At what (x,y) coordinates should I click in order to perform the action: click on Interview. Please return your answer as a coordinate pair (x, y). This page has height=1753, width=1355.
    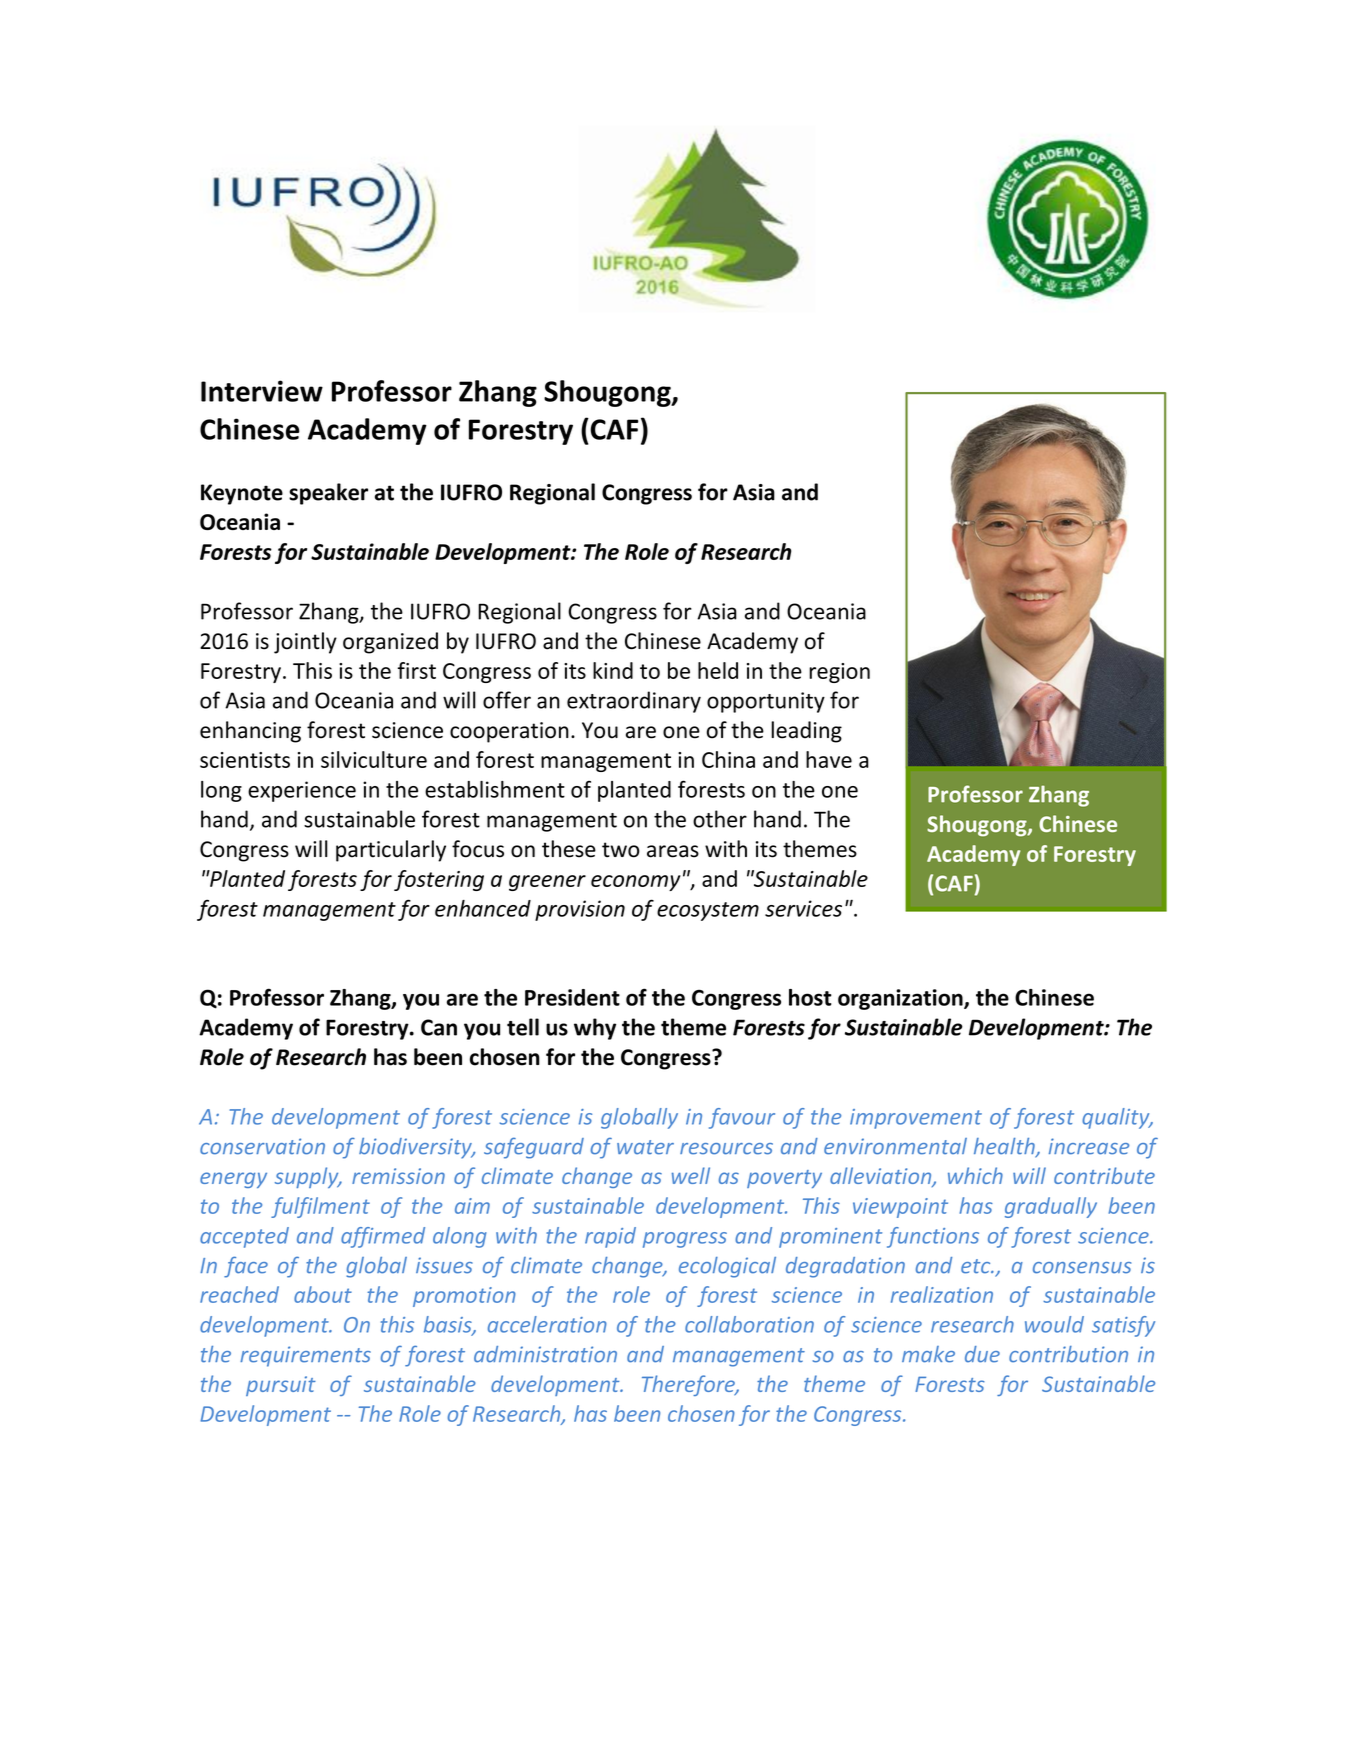
    Looking at the image, I should click on (262, 391).
